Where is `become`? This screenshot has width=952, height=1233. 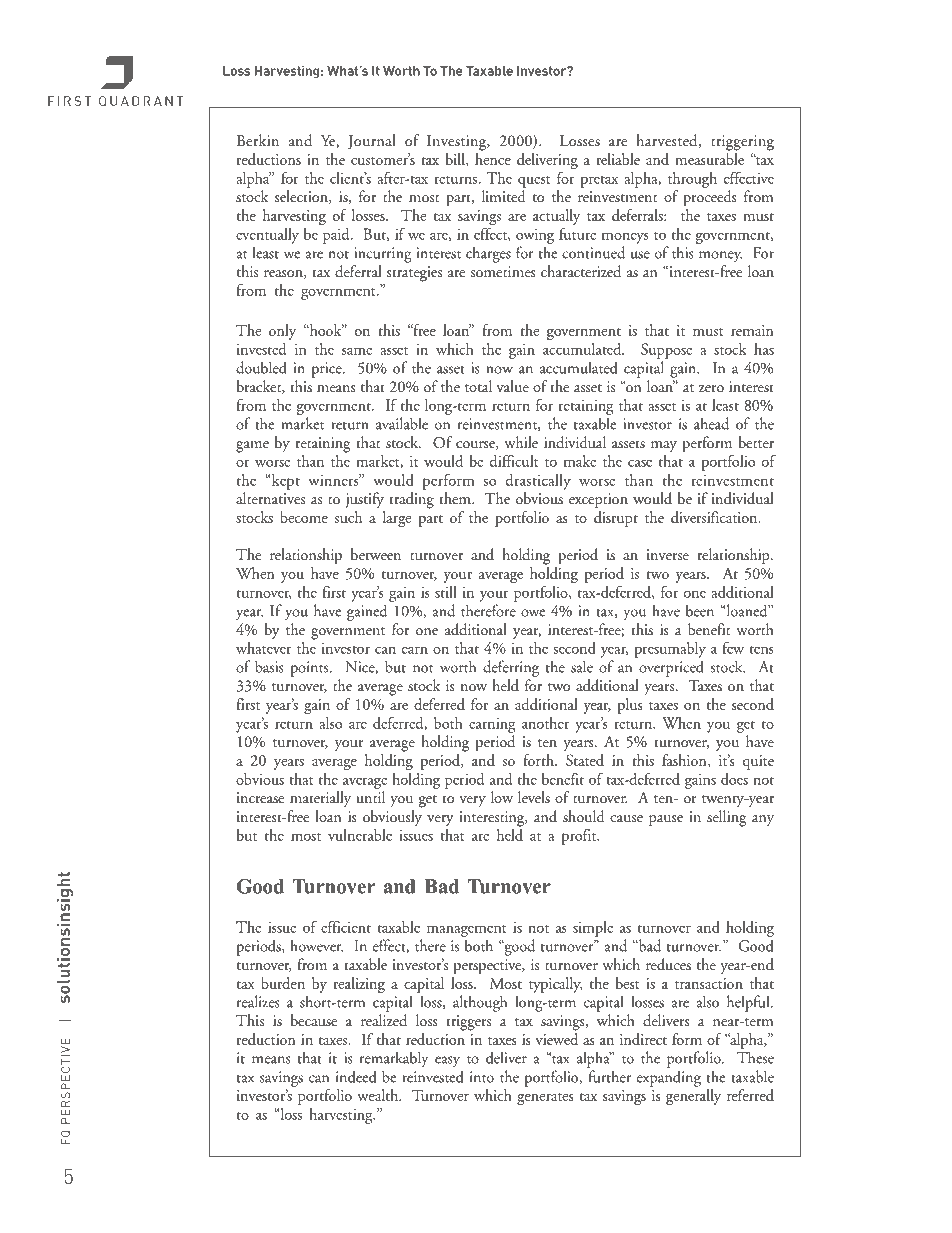
become is located at coordinates (304, 517).
